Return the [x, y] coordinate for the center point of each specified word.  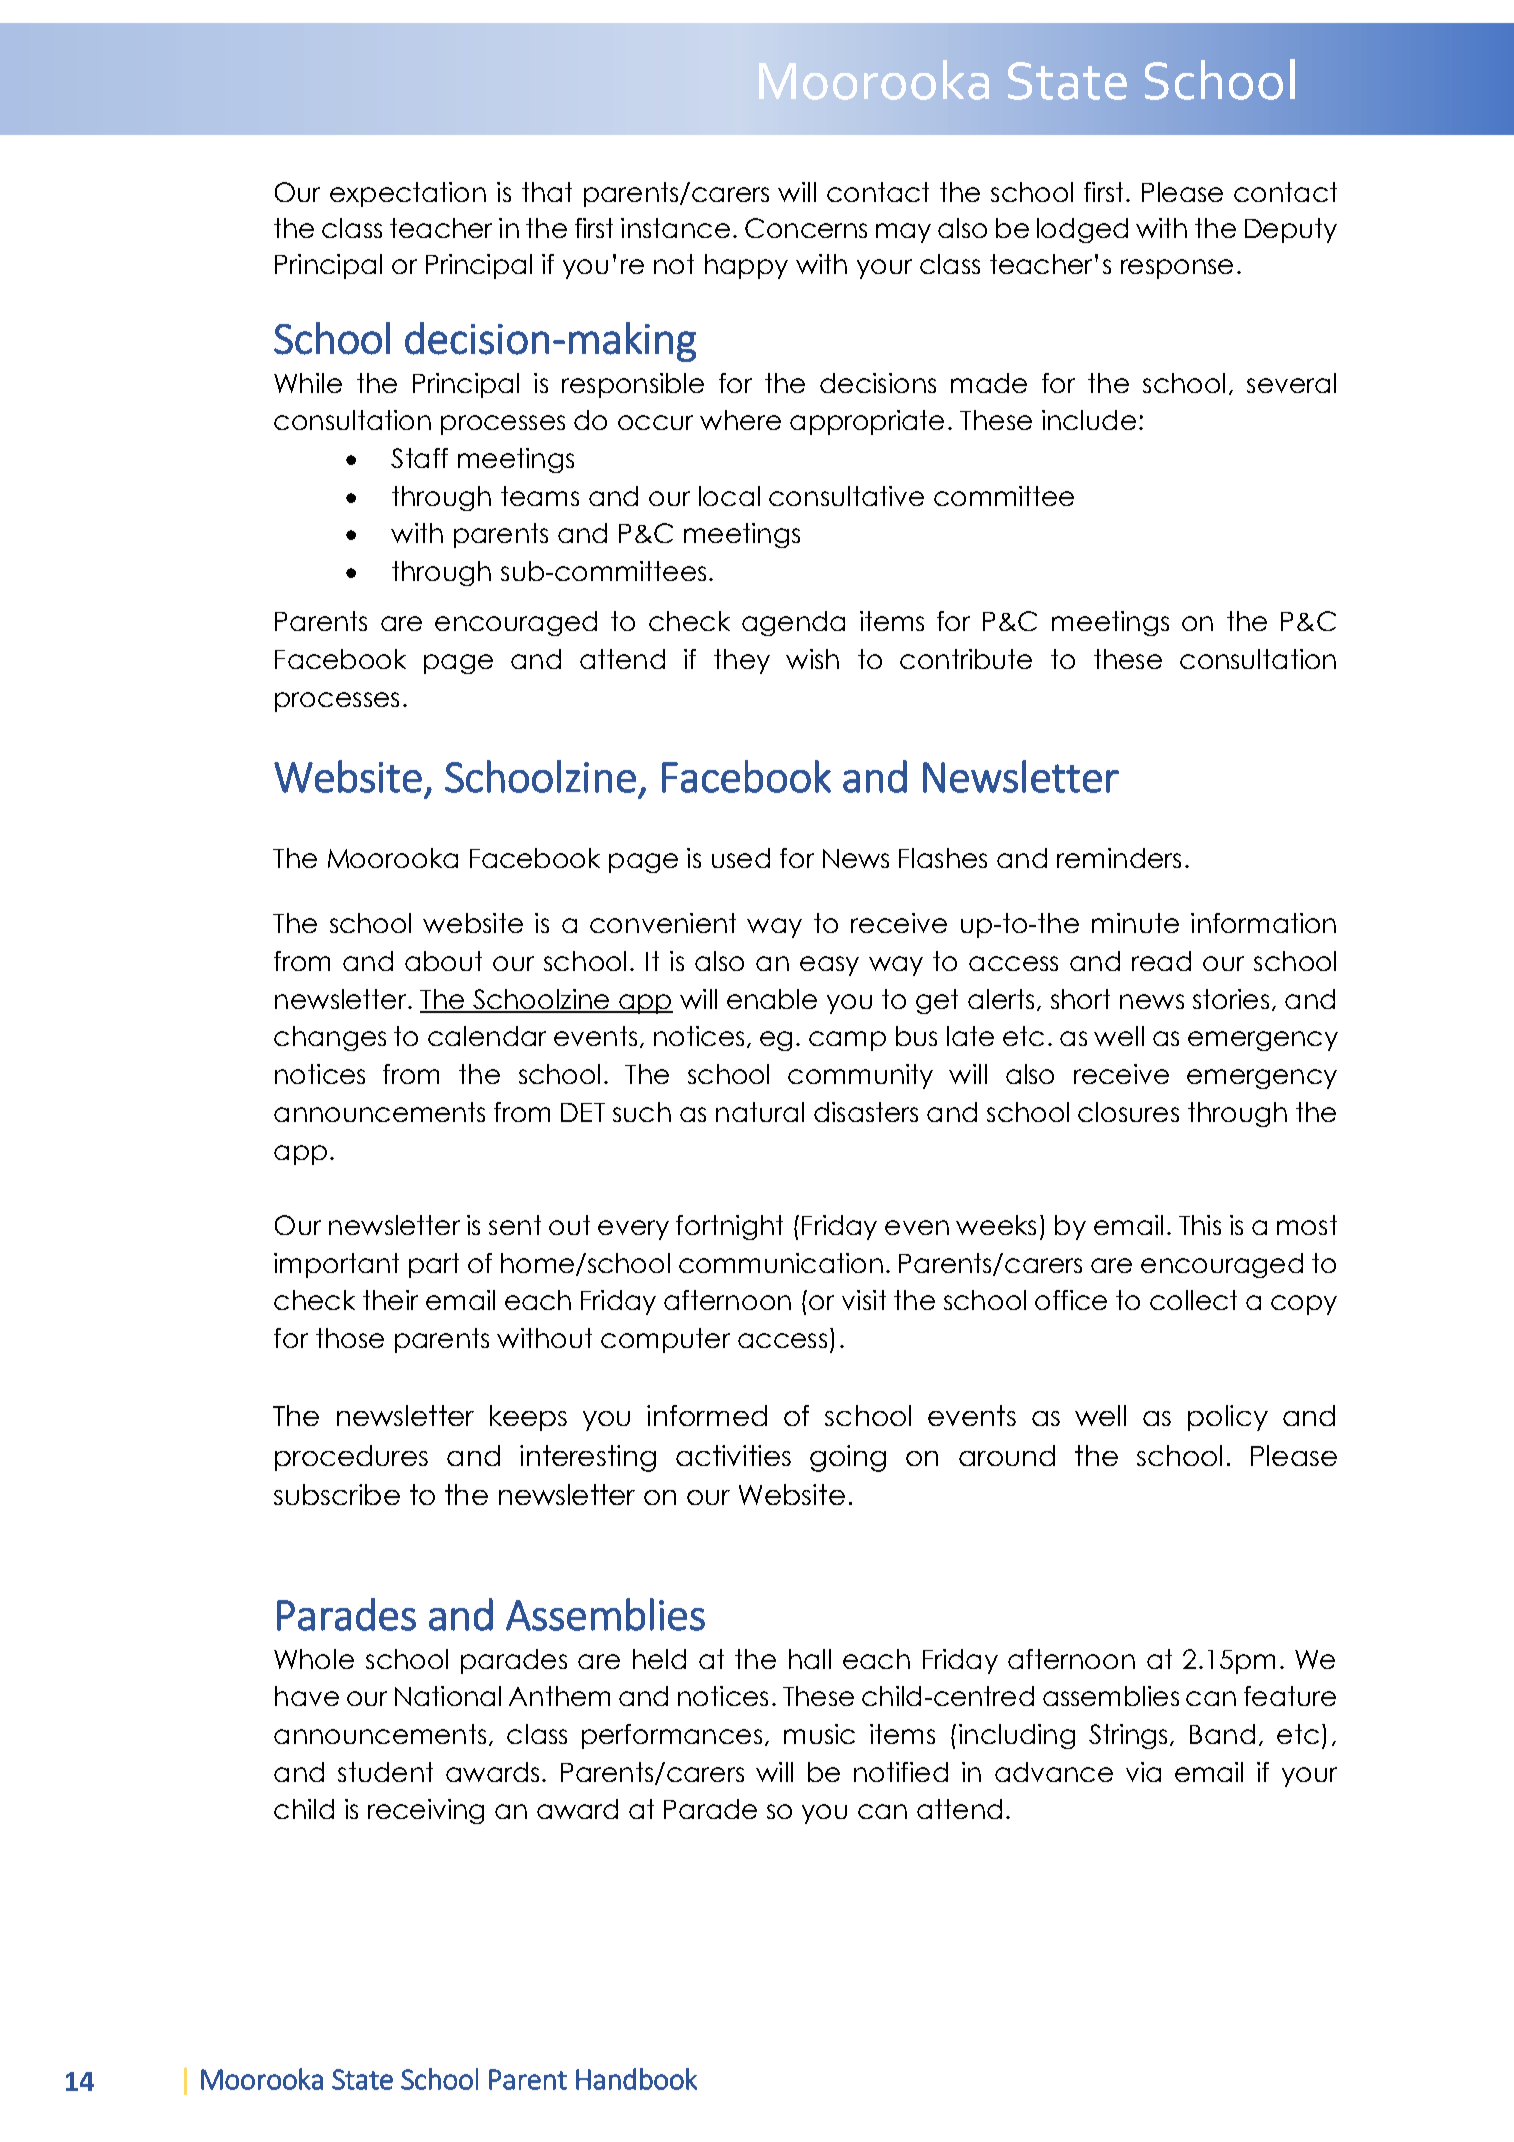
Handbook [636, 2079]
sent [515, 1225]
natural [760, 1112]
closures [1128, 1112]
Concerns [806, 228]
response [1177, 269]
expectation [408, 194]
